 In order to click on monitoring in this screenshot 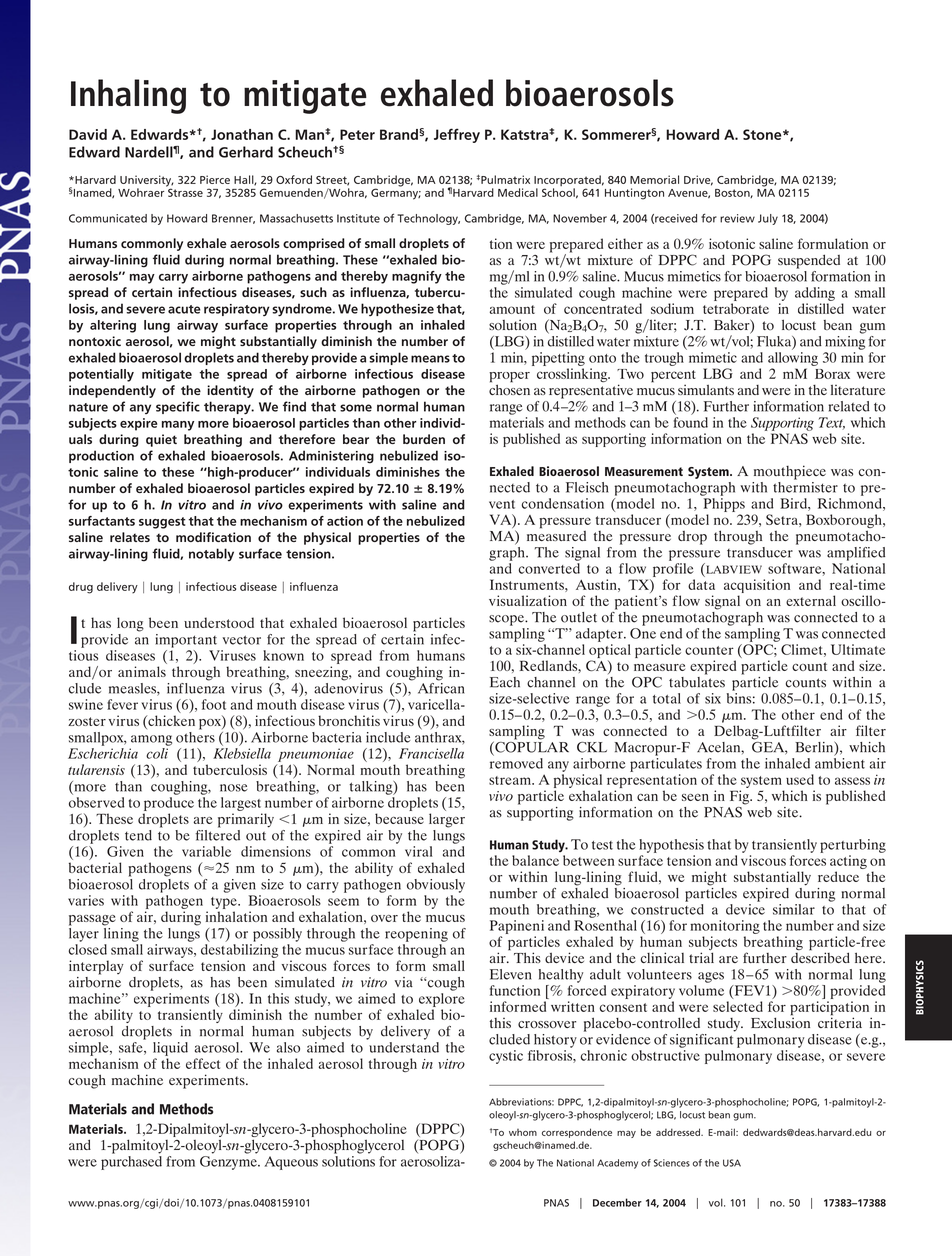, I will do `click(725, 927)`.
